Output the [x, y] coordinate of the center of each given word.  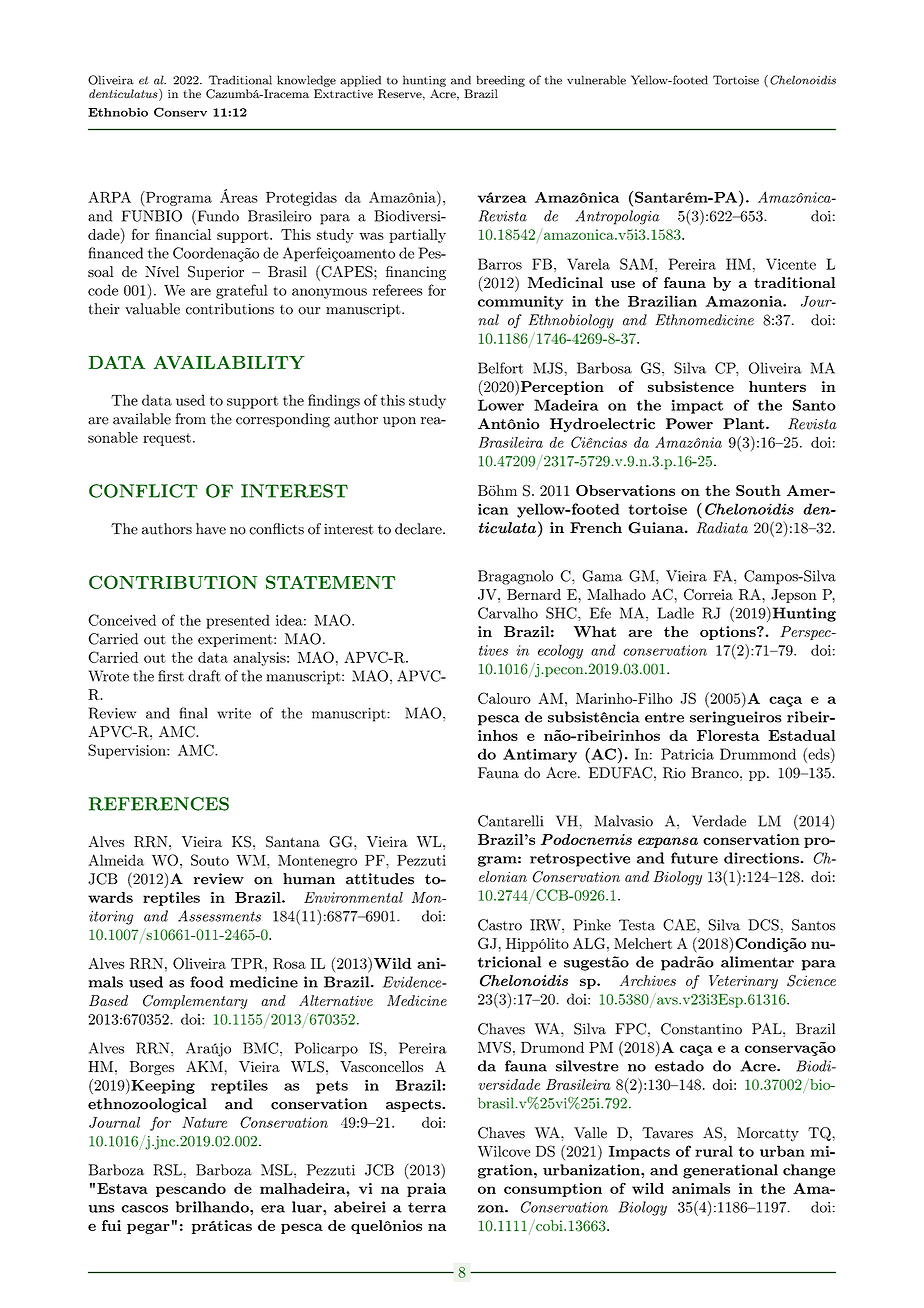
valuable [152, 309]
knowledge [306, 81]
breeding [501, 81]
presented [238, 621]
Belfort [500, 368]
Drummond [758, 754]
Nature [204, 1122]
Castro [500, 925]
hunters [777, 386]
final [193, 713]
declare [419, 529]
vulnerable [596, 80]
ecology [560, 651]
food [206, 982]
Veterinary [743, 982]
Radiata [722, 528]
